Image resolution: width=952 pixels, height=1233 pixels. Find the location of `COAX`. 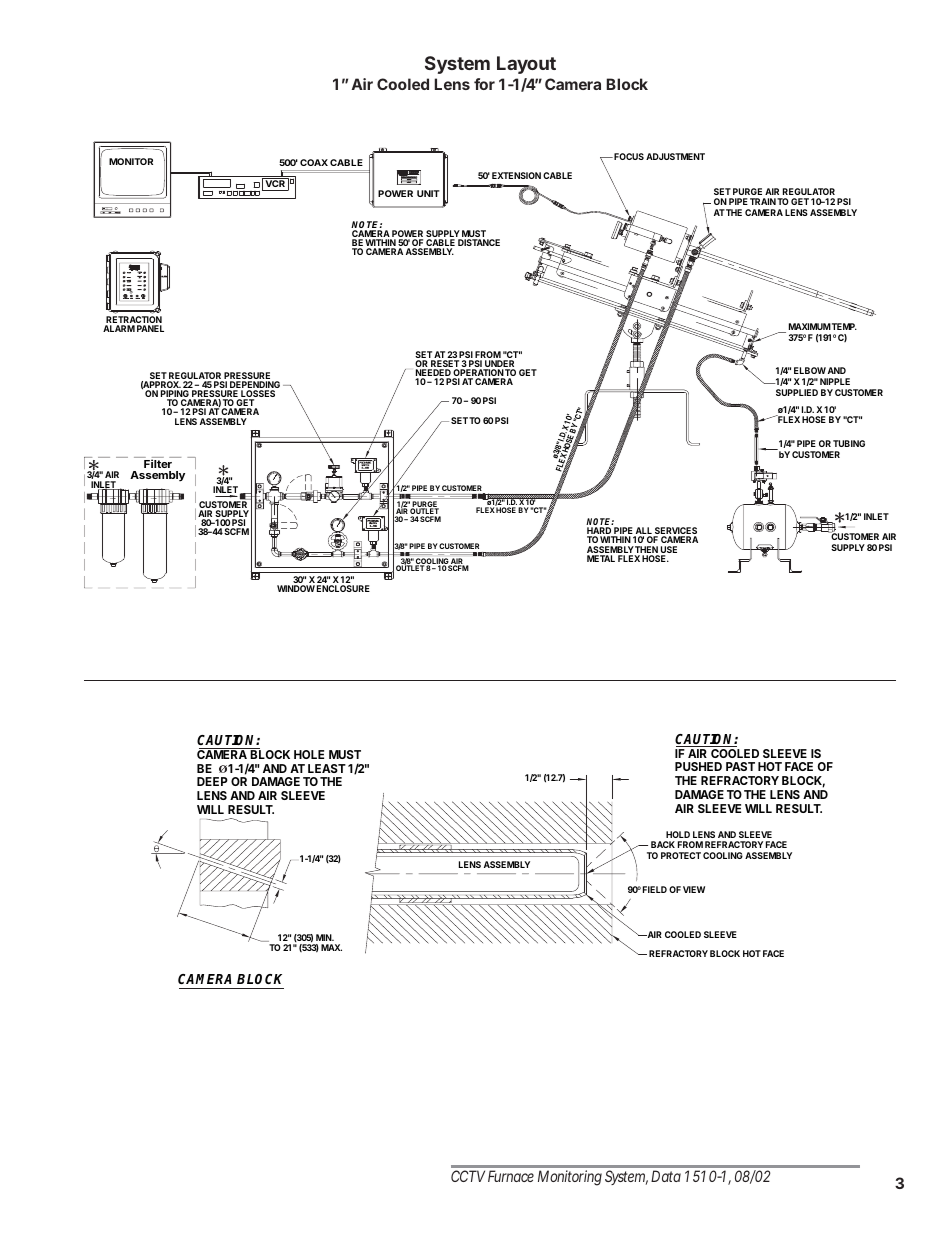

COAX is located at coordinates (314, 162).
